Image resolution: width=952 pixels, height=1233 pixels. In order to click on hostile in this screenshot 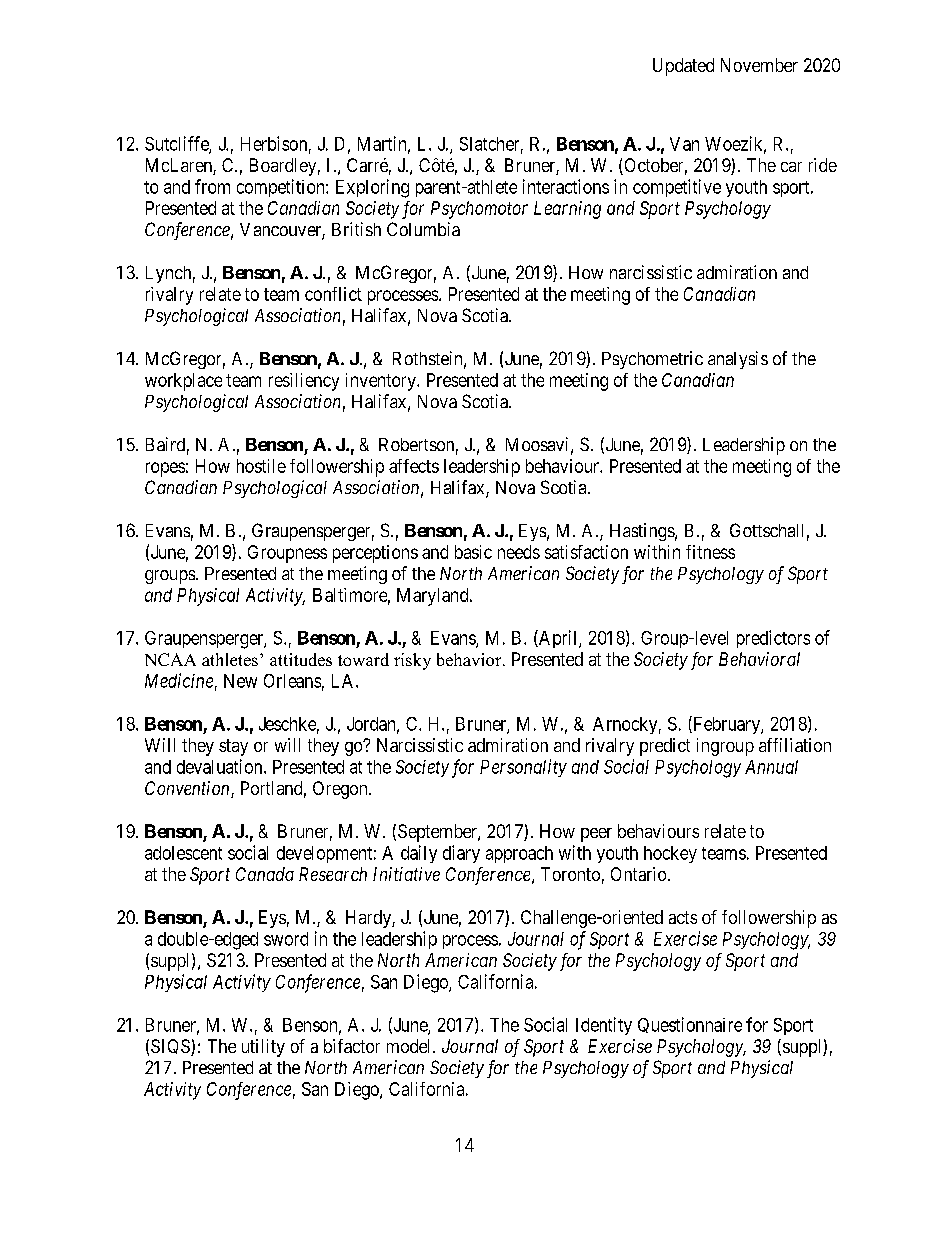, I will do `click(261, 466)`.
